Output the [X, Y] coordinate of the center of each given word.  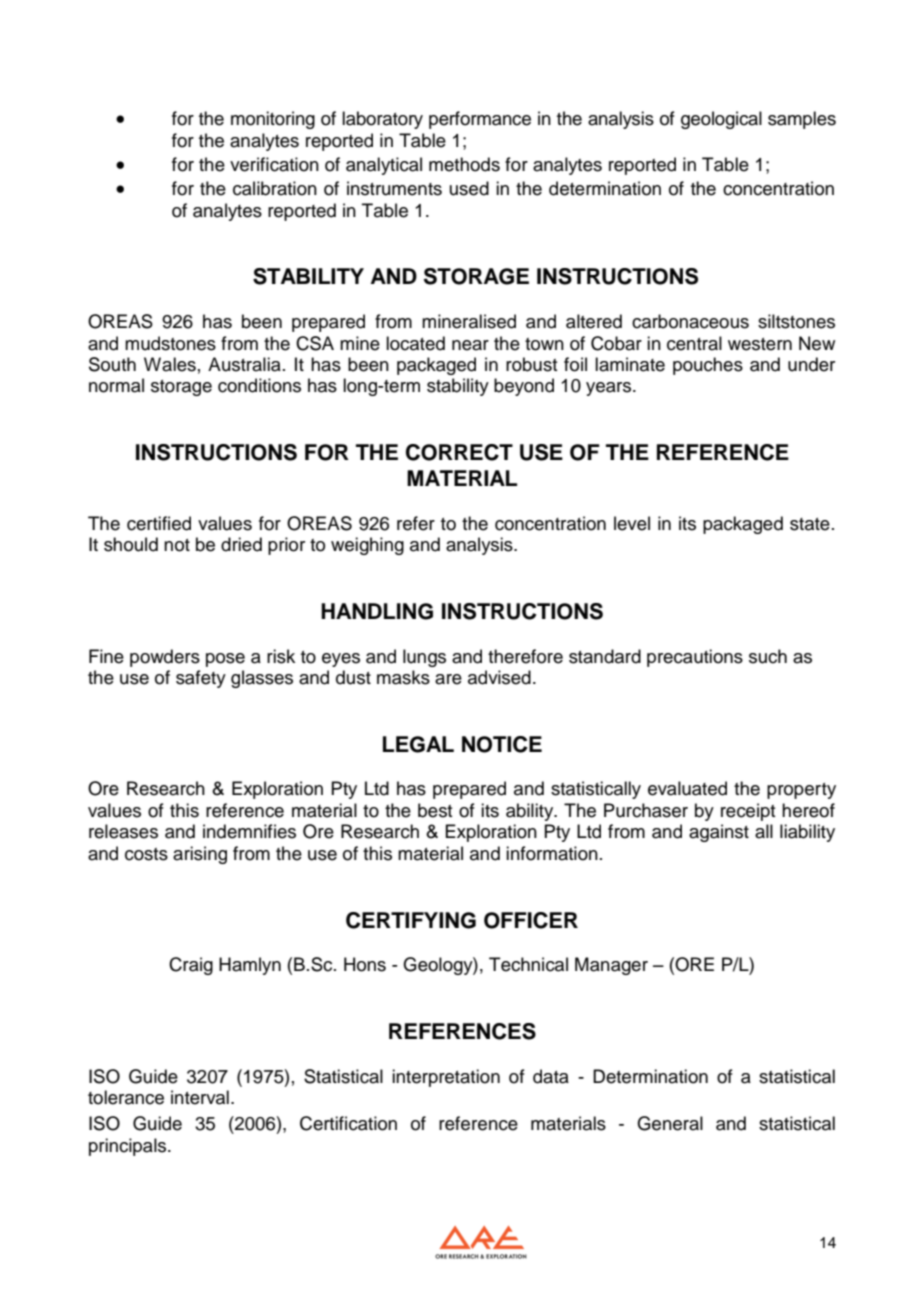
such [768, 656]
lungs [424, 658]
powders [165, 658]
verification [274, 164]
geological [721, 120]
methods [464, 164]
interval [200, 1097]
